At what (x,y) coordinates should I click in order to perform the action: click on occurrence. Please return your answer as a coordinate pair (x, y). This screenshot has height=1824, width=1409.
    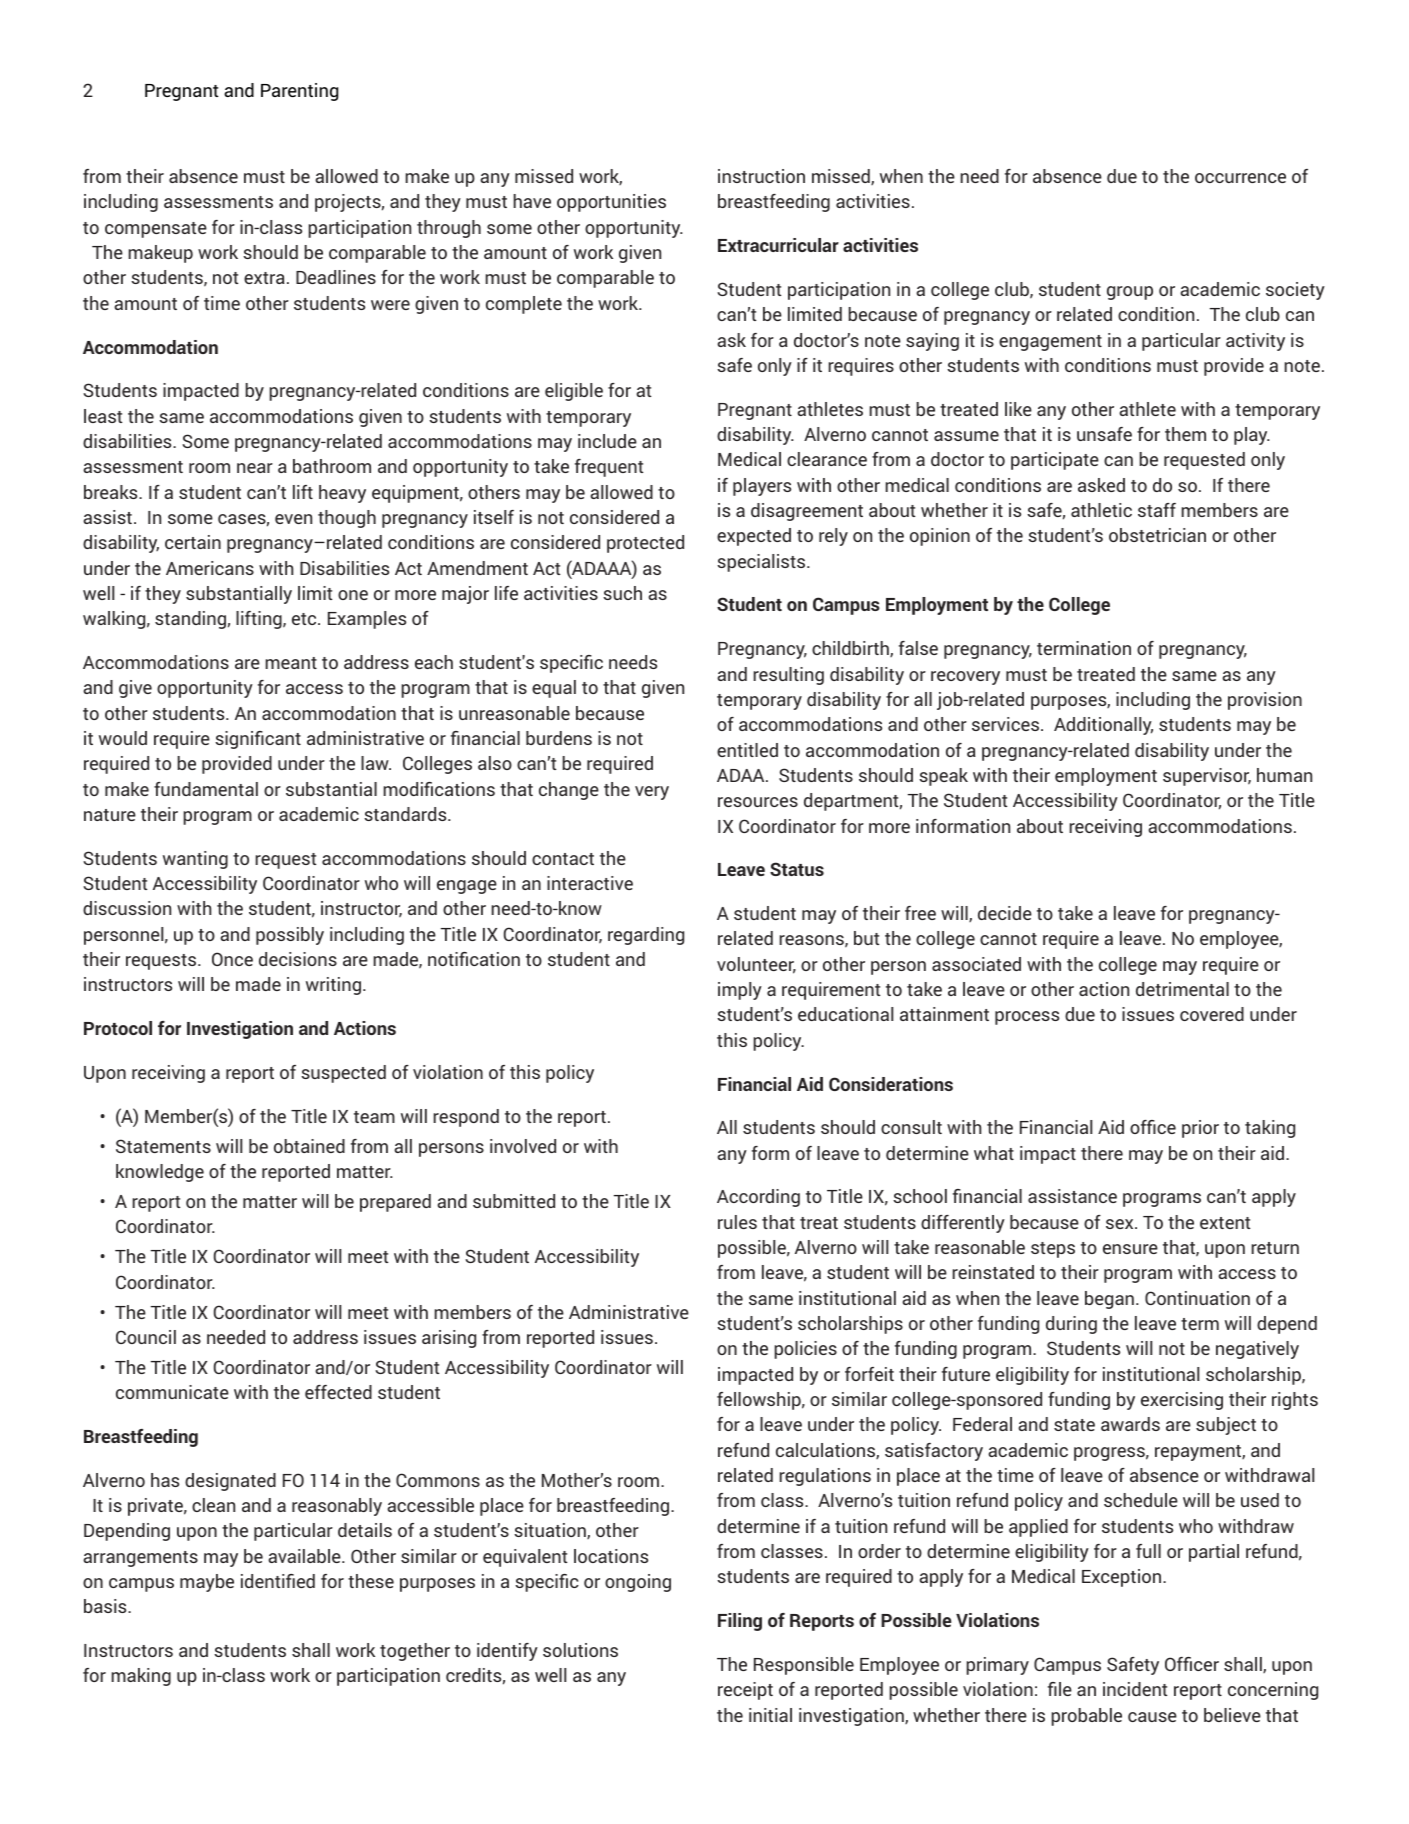
    Looking at the image, I should click on (1240, 178).
